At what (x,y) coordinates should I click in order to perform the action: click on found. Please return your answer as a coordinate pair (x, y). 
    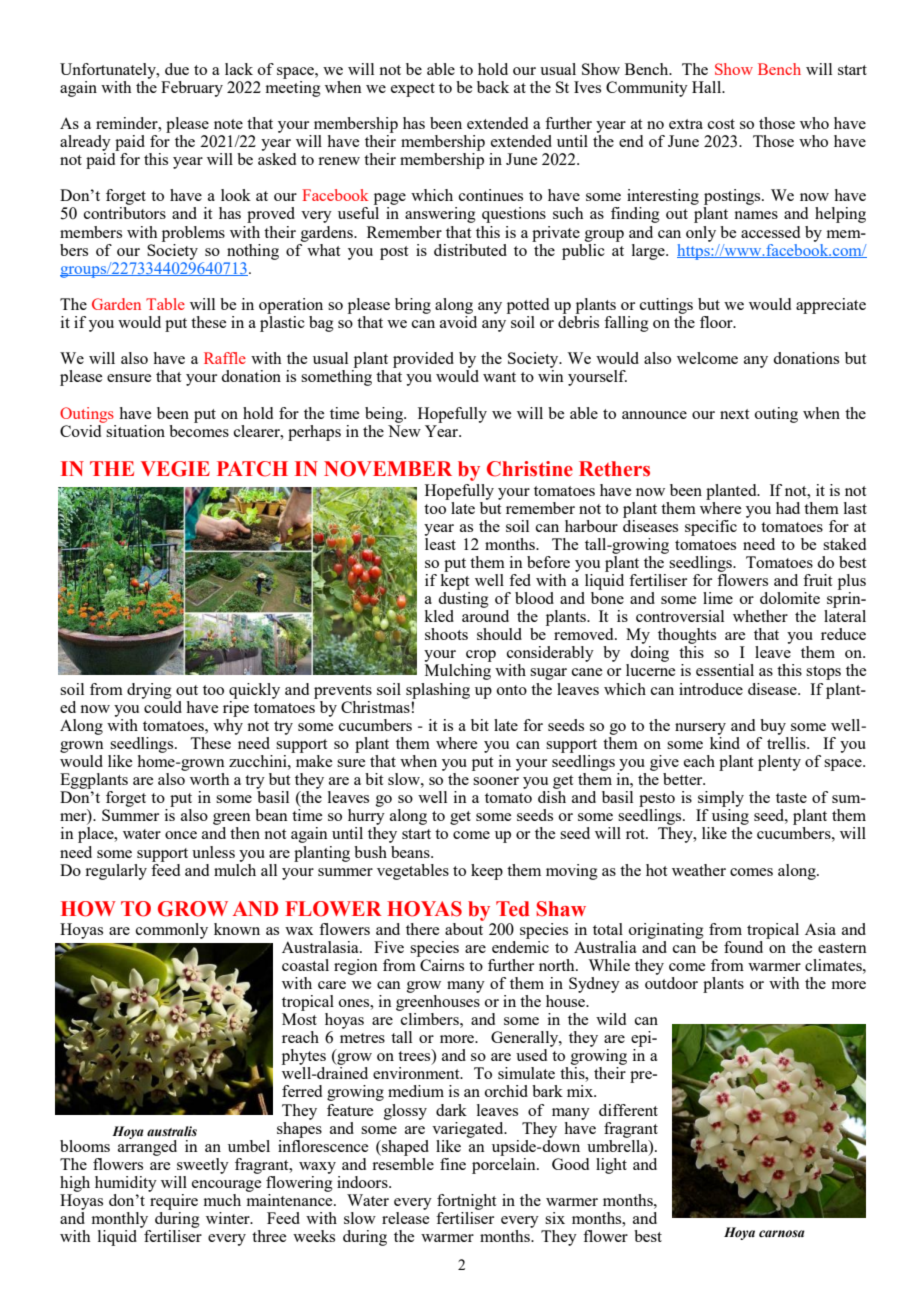
    Looking at the image, I should click on (743, 947).
